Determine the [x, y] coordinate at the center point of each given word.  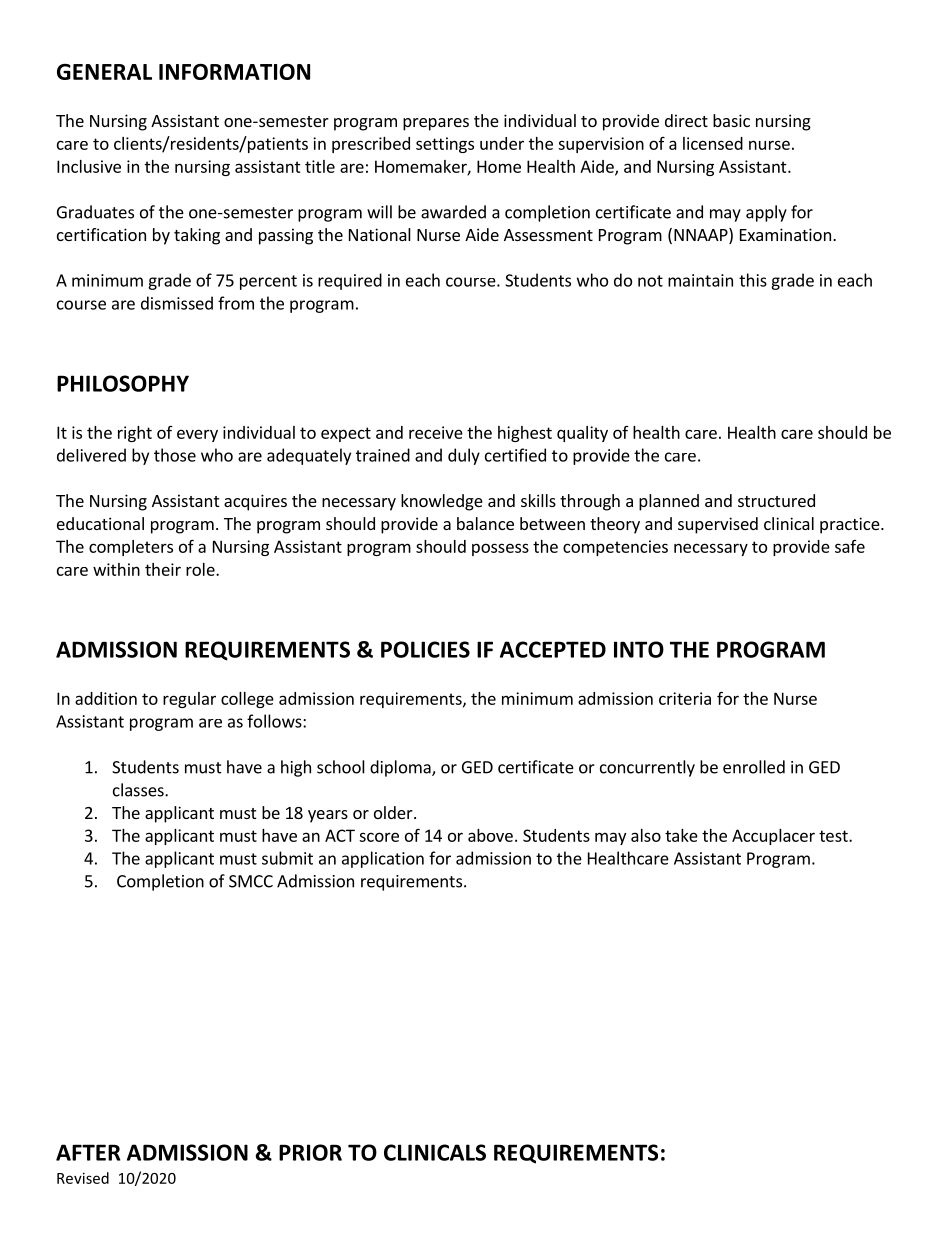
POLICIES [425, 649]
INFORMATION [234, 71]
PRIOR [310, 1152]
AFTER [88, 1152]
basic [731, 120]
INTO [639, 649]
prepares [436, 124]
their [163, 569]
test [834, 836]
